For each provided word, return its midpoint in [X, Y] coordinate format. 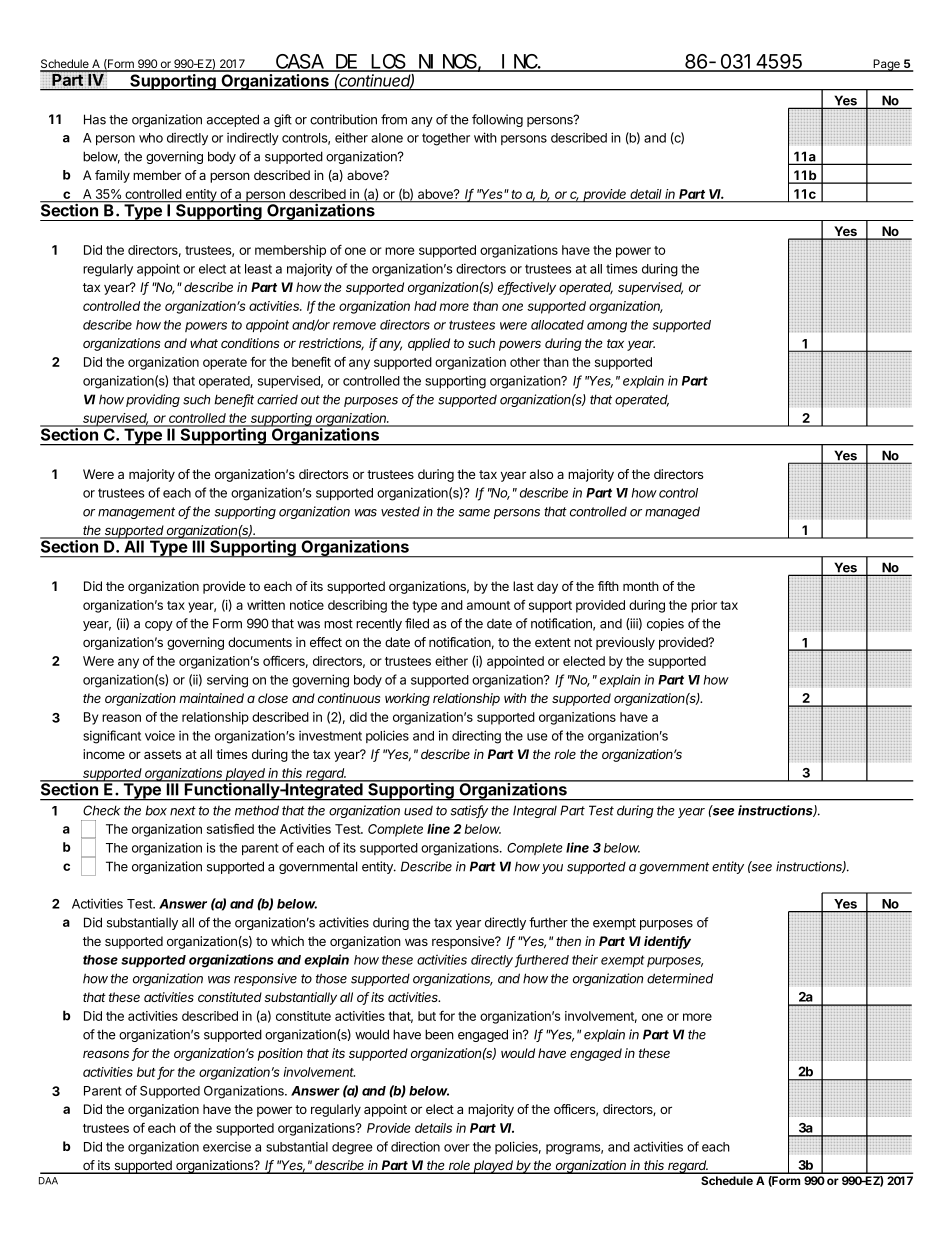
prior [704, 606]
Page [886, 65]
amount [488, 605]
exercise [227, 1147]
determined [680, 978]
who [151, 138]
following [497, 120]
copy [159, 626]
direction [415, 1146]
